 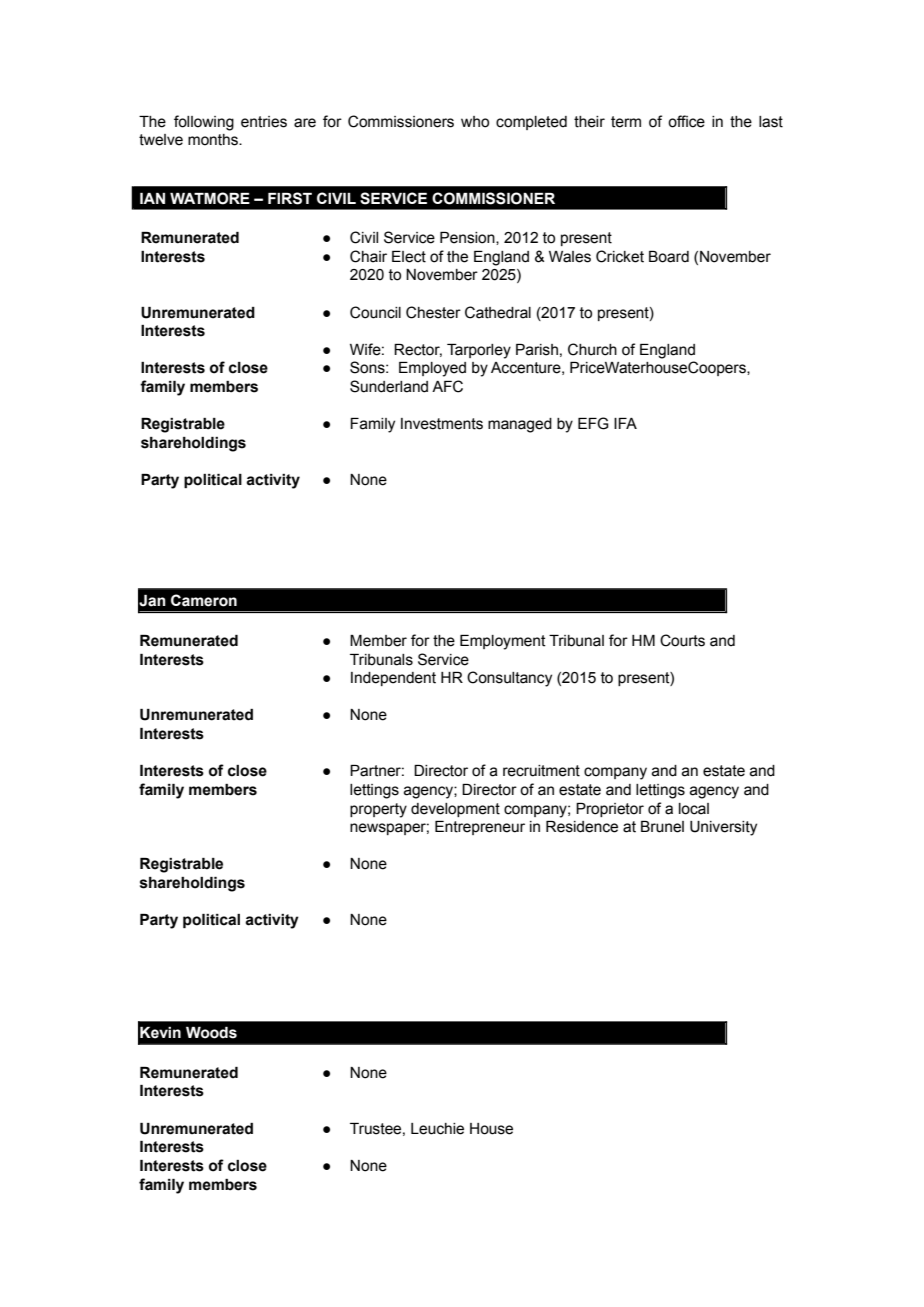 What do you see at coordinates (509, 679) in the screenshot?
I see `Consultancy` at bounding box center [509, 679].
